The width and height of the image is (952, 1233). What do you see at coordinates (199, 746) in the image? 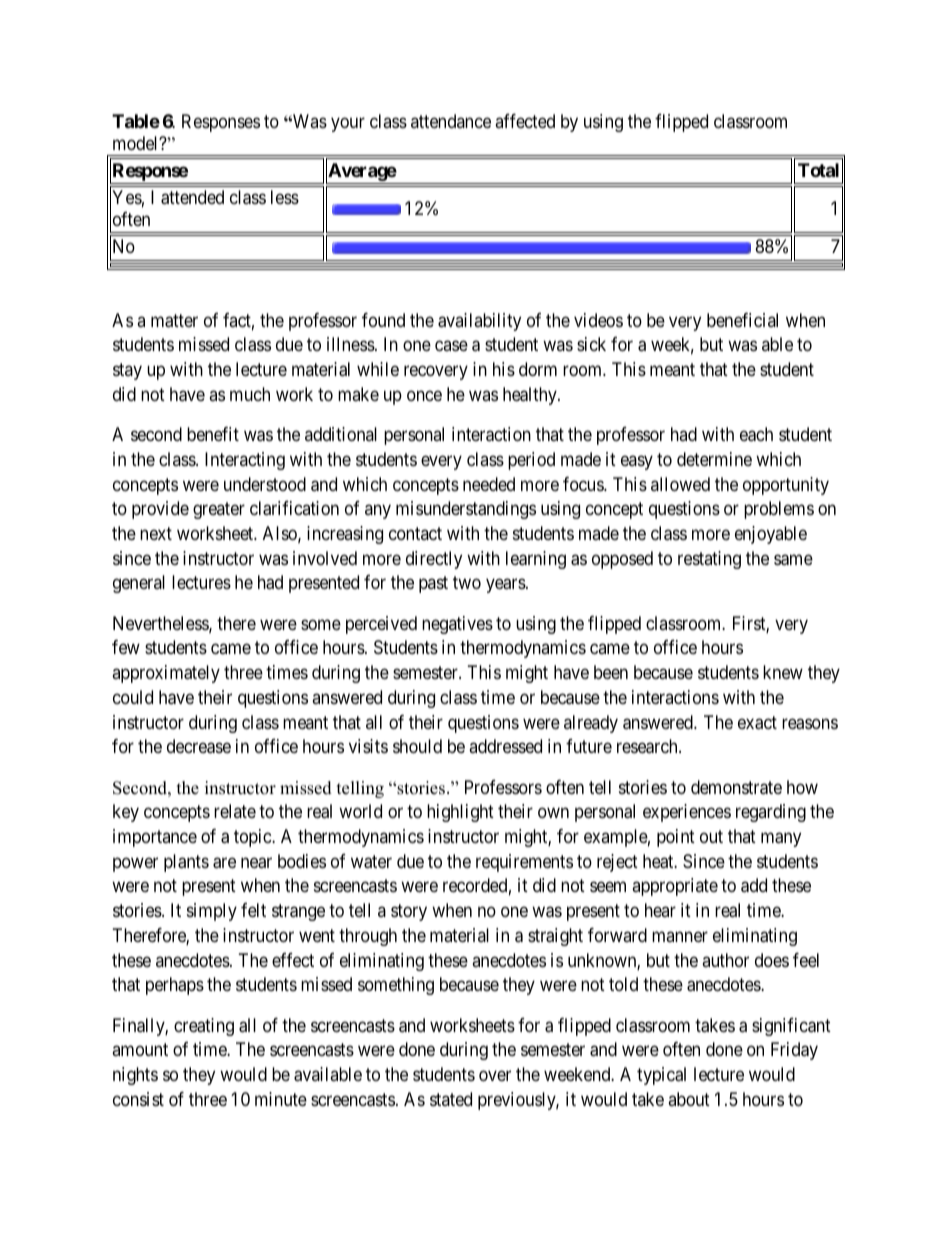
I see `decrease` at bounding box center [199, 746].
